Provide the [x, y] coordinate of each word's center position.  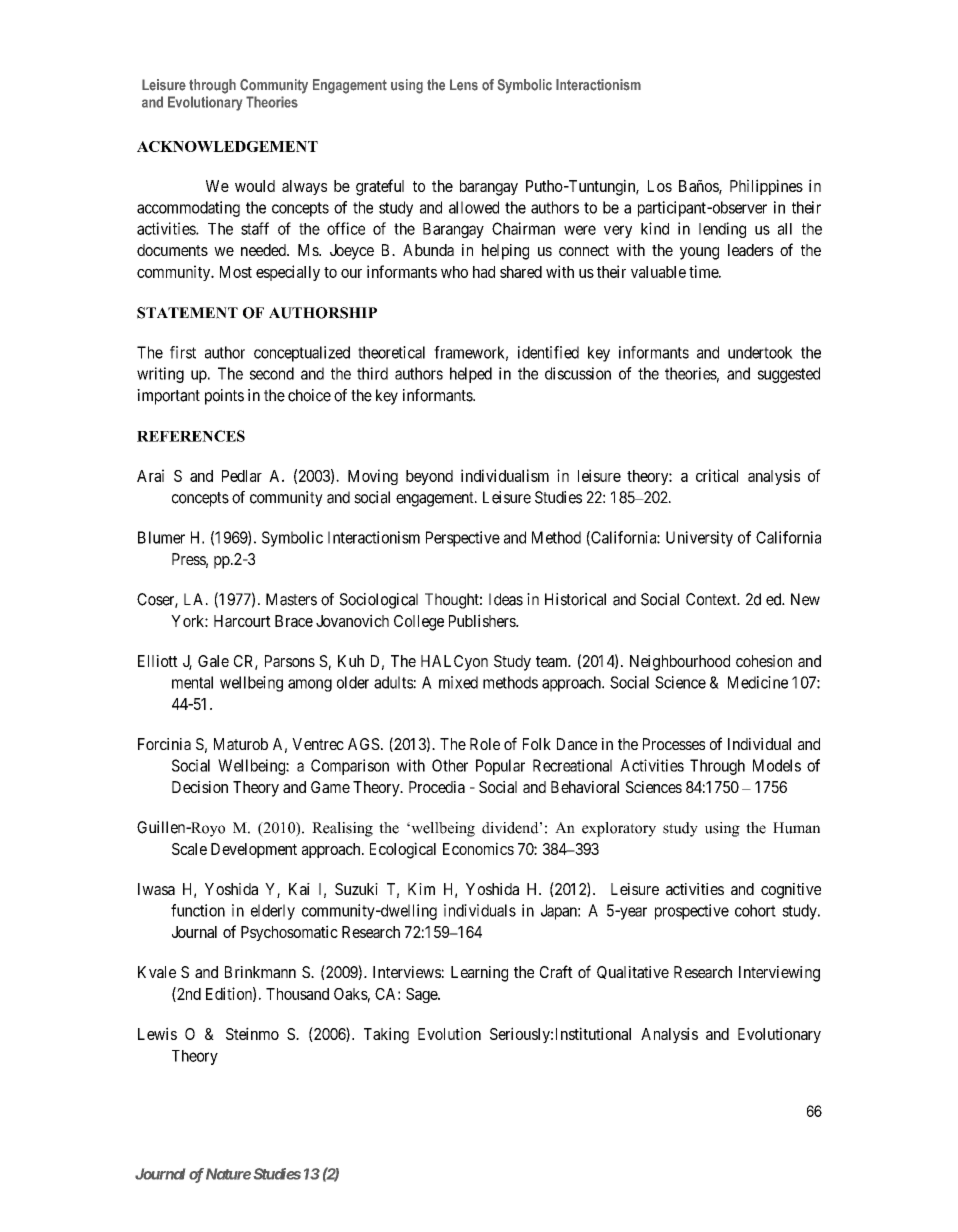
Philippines [766, 187]
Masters [291, 599]
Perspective [463, 539]
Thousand [297, 994]
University [699, 539]
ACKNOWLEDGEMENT [227, 146]
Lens [464, 85]
